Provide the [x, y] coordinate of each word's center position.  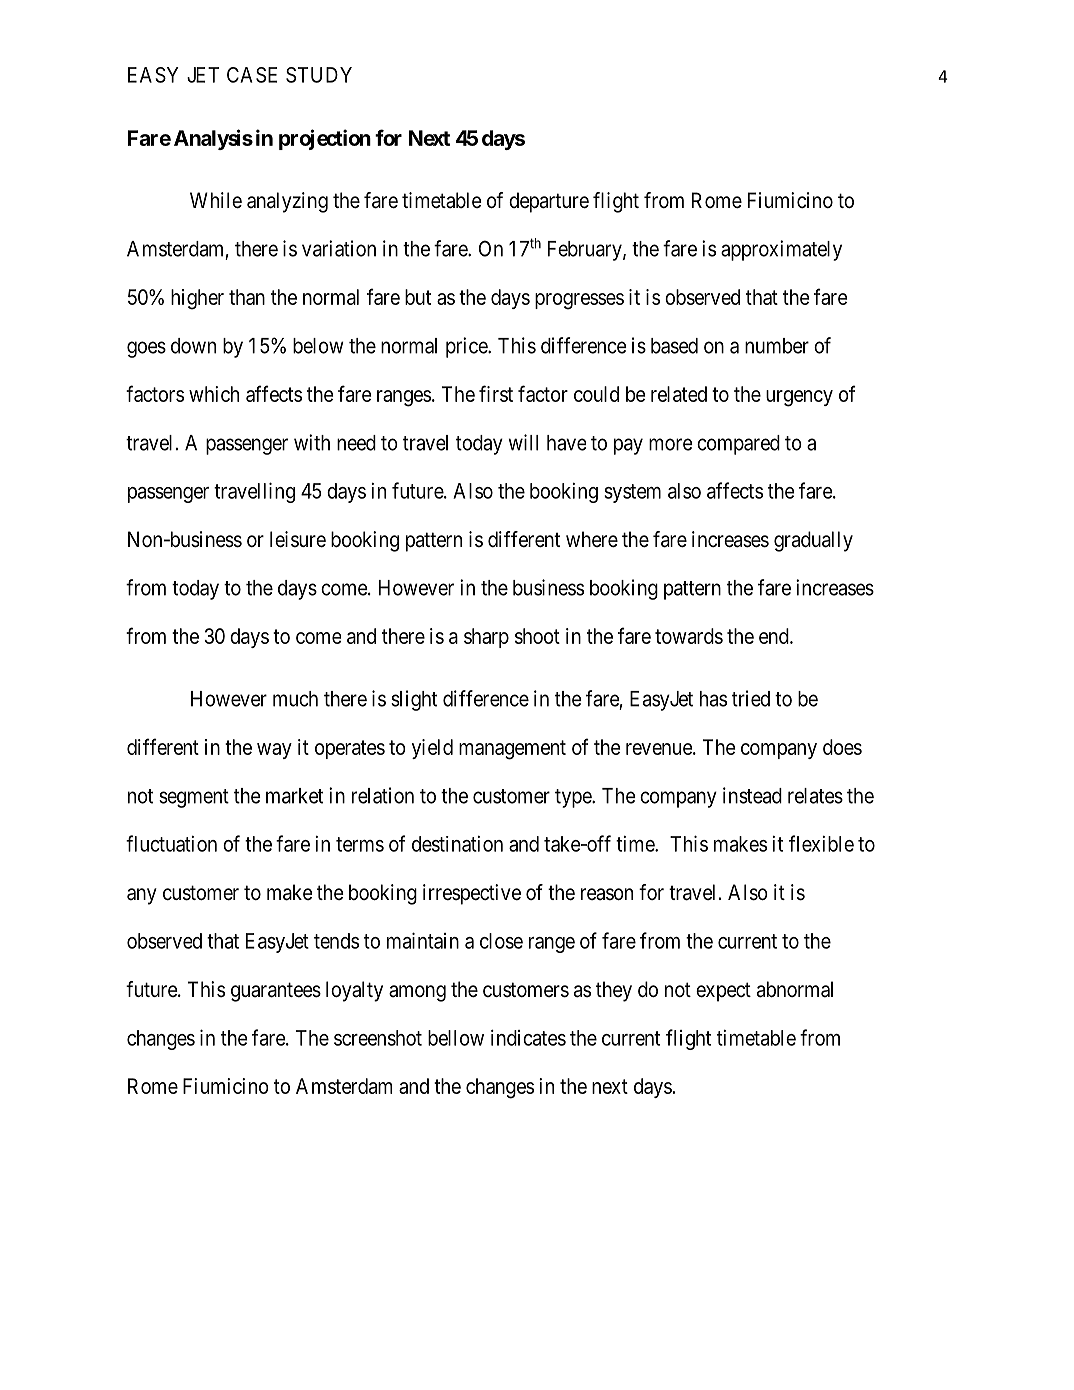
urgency [799, 398]
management [512, 750]
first [496, 393]
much [295, 699]
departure [549, 202]
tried [751, 698]
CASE [252, 75]
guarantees [276, 992]
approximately [781, 250]
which [214, 394]
